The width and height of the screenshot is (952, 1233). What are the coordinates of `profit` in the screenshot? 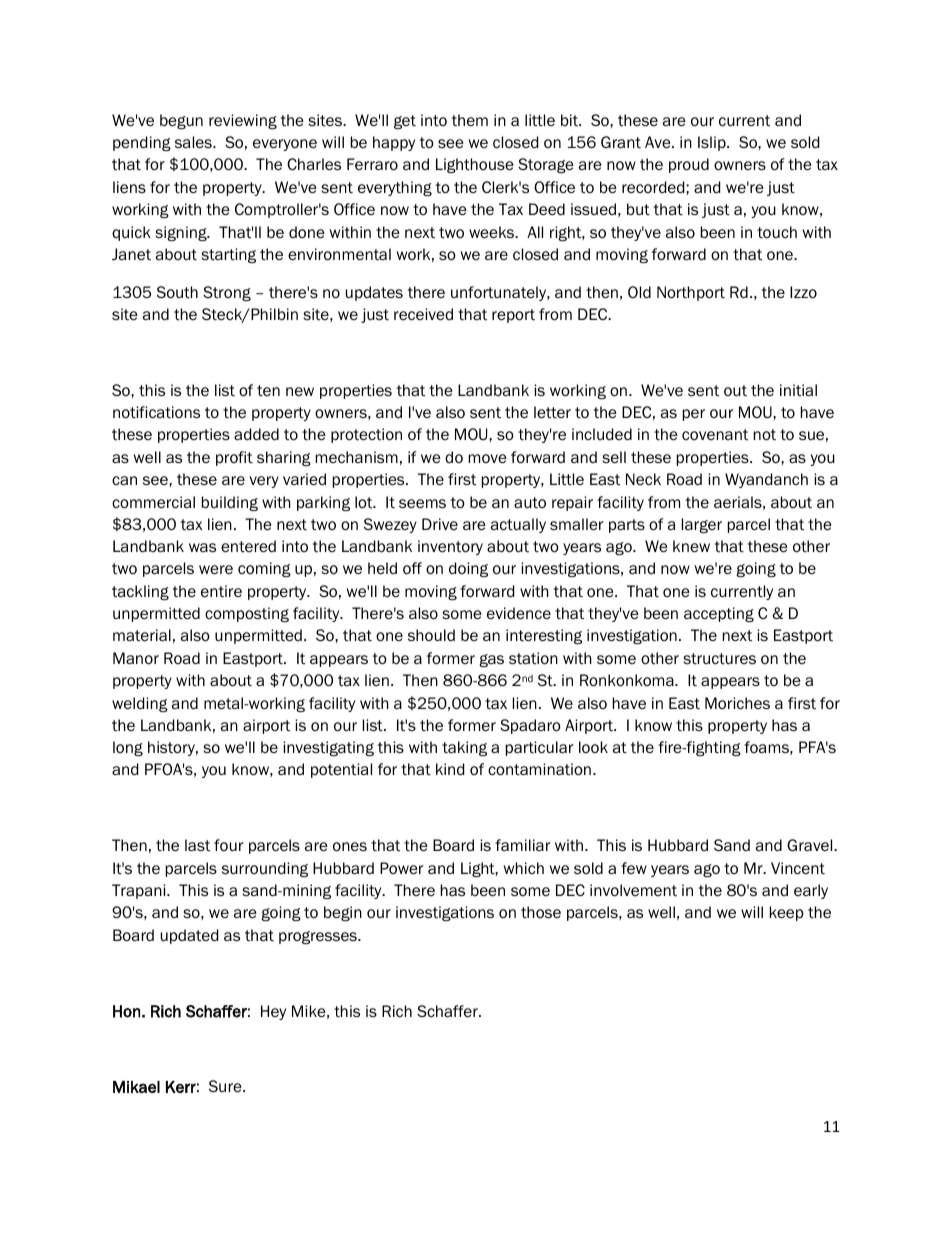 It's located at (234, 458).
